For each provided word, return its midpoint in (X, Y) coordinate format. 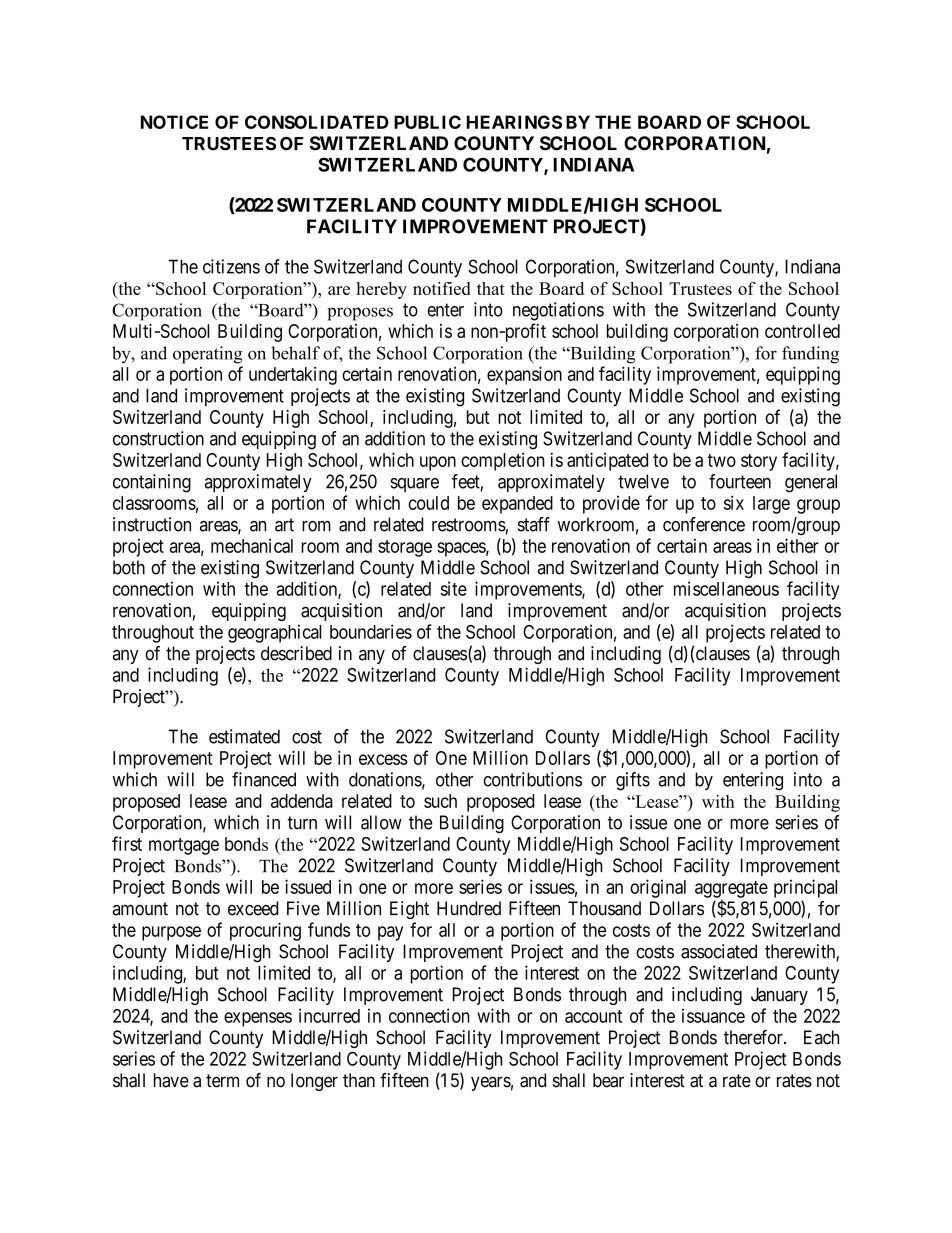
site (454, 588)
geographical (274, 633)
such (440, 801)
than (359, 1080)
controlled (802, 331)
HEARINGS (514, 122)
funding (810, 355)
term (222, 1081)
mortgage (184, 846)
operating (208, 355)
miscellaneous (726, 588)
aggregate (731, 890)
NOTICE (174, 122)
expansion (524, 375)
